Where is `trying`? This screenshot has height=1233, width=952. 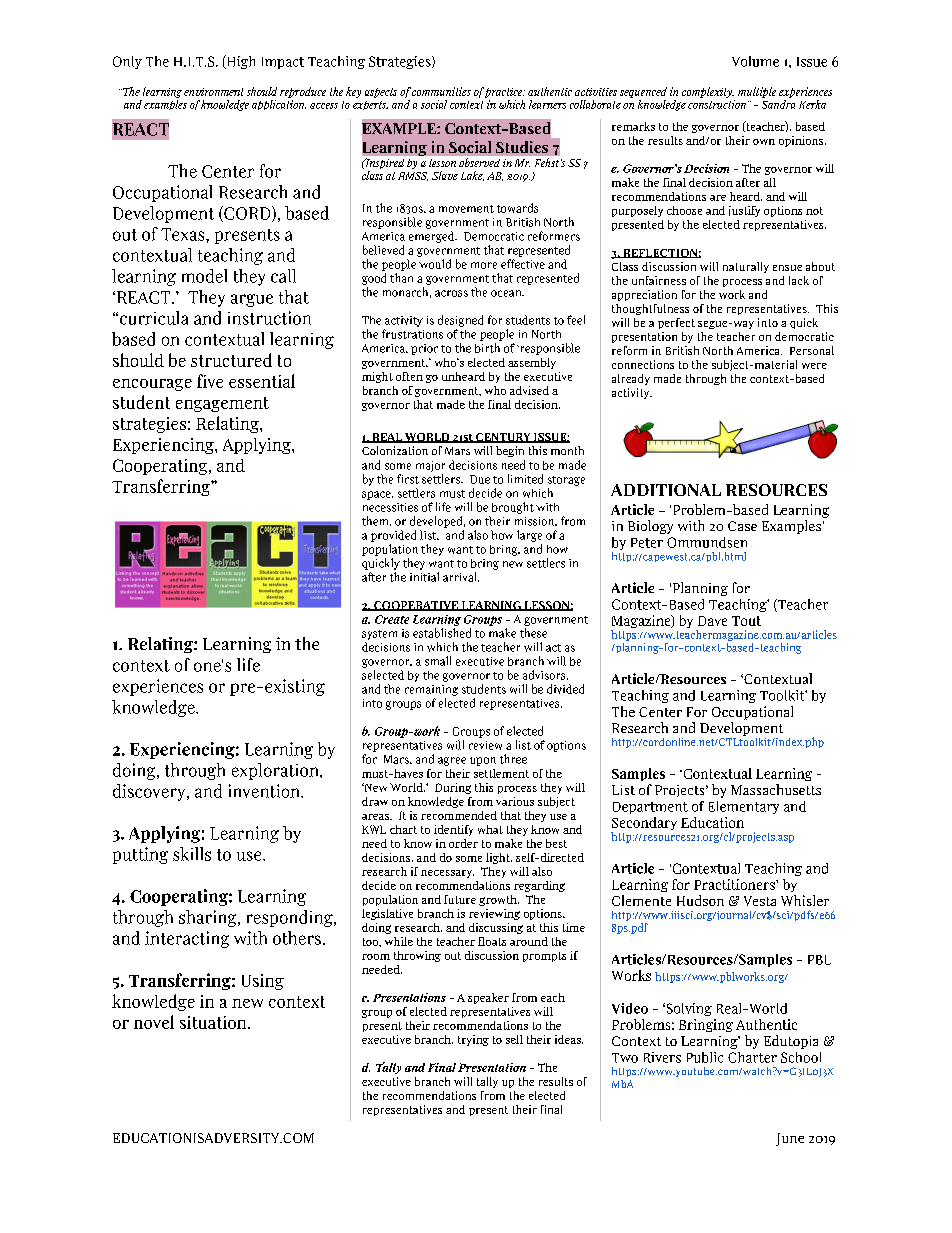
trying is located at coordinates (473, 1040).
